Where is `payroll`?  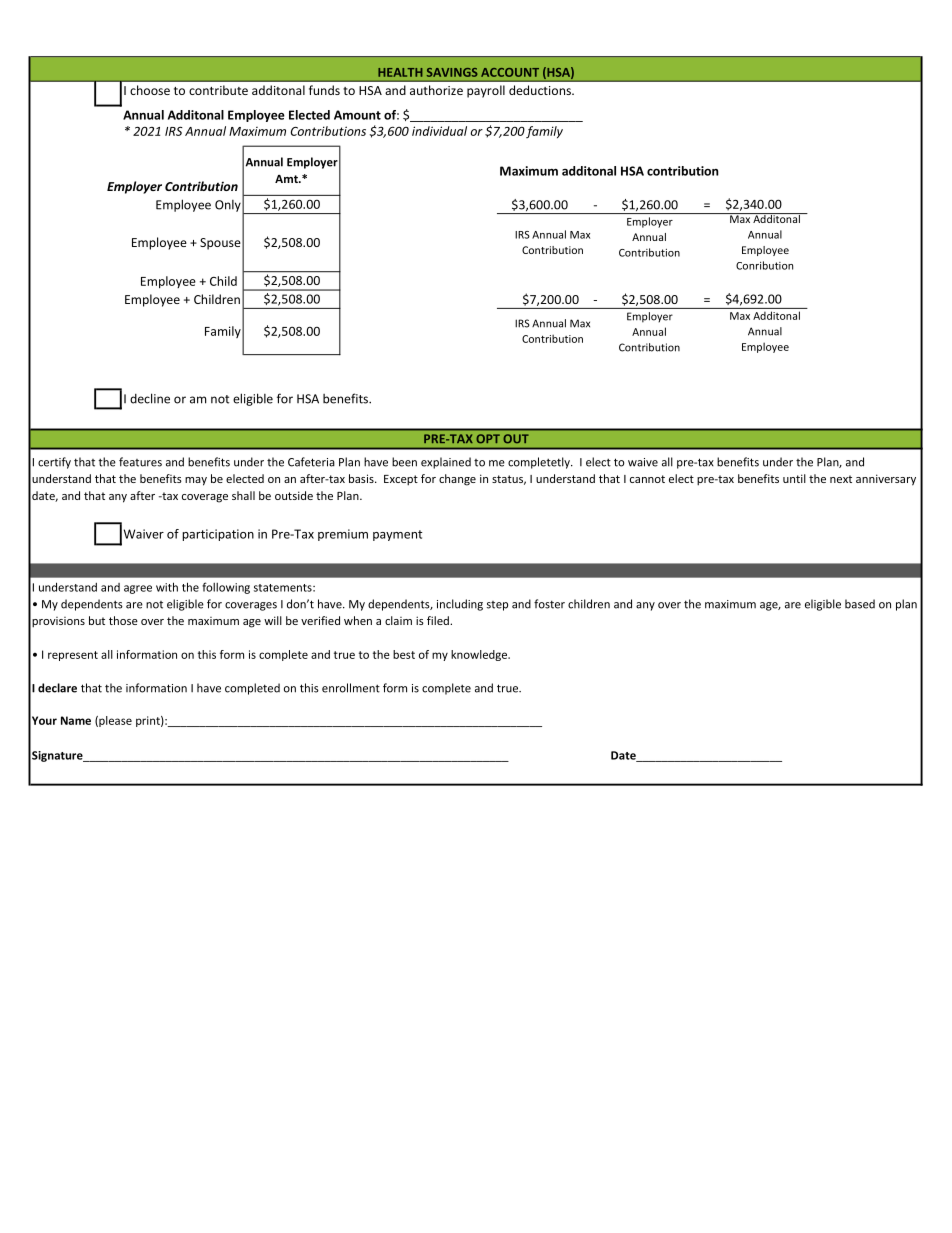 payroll is located at coordinates (486, 91).
